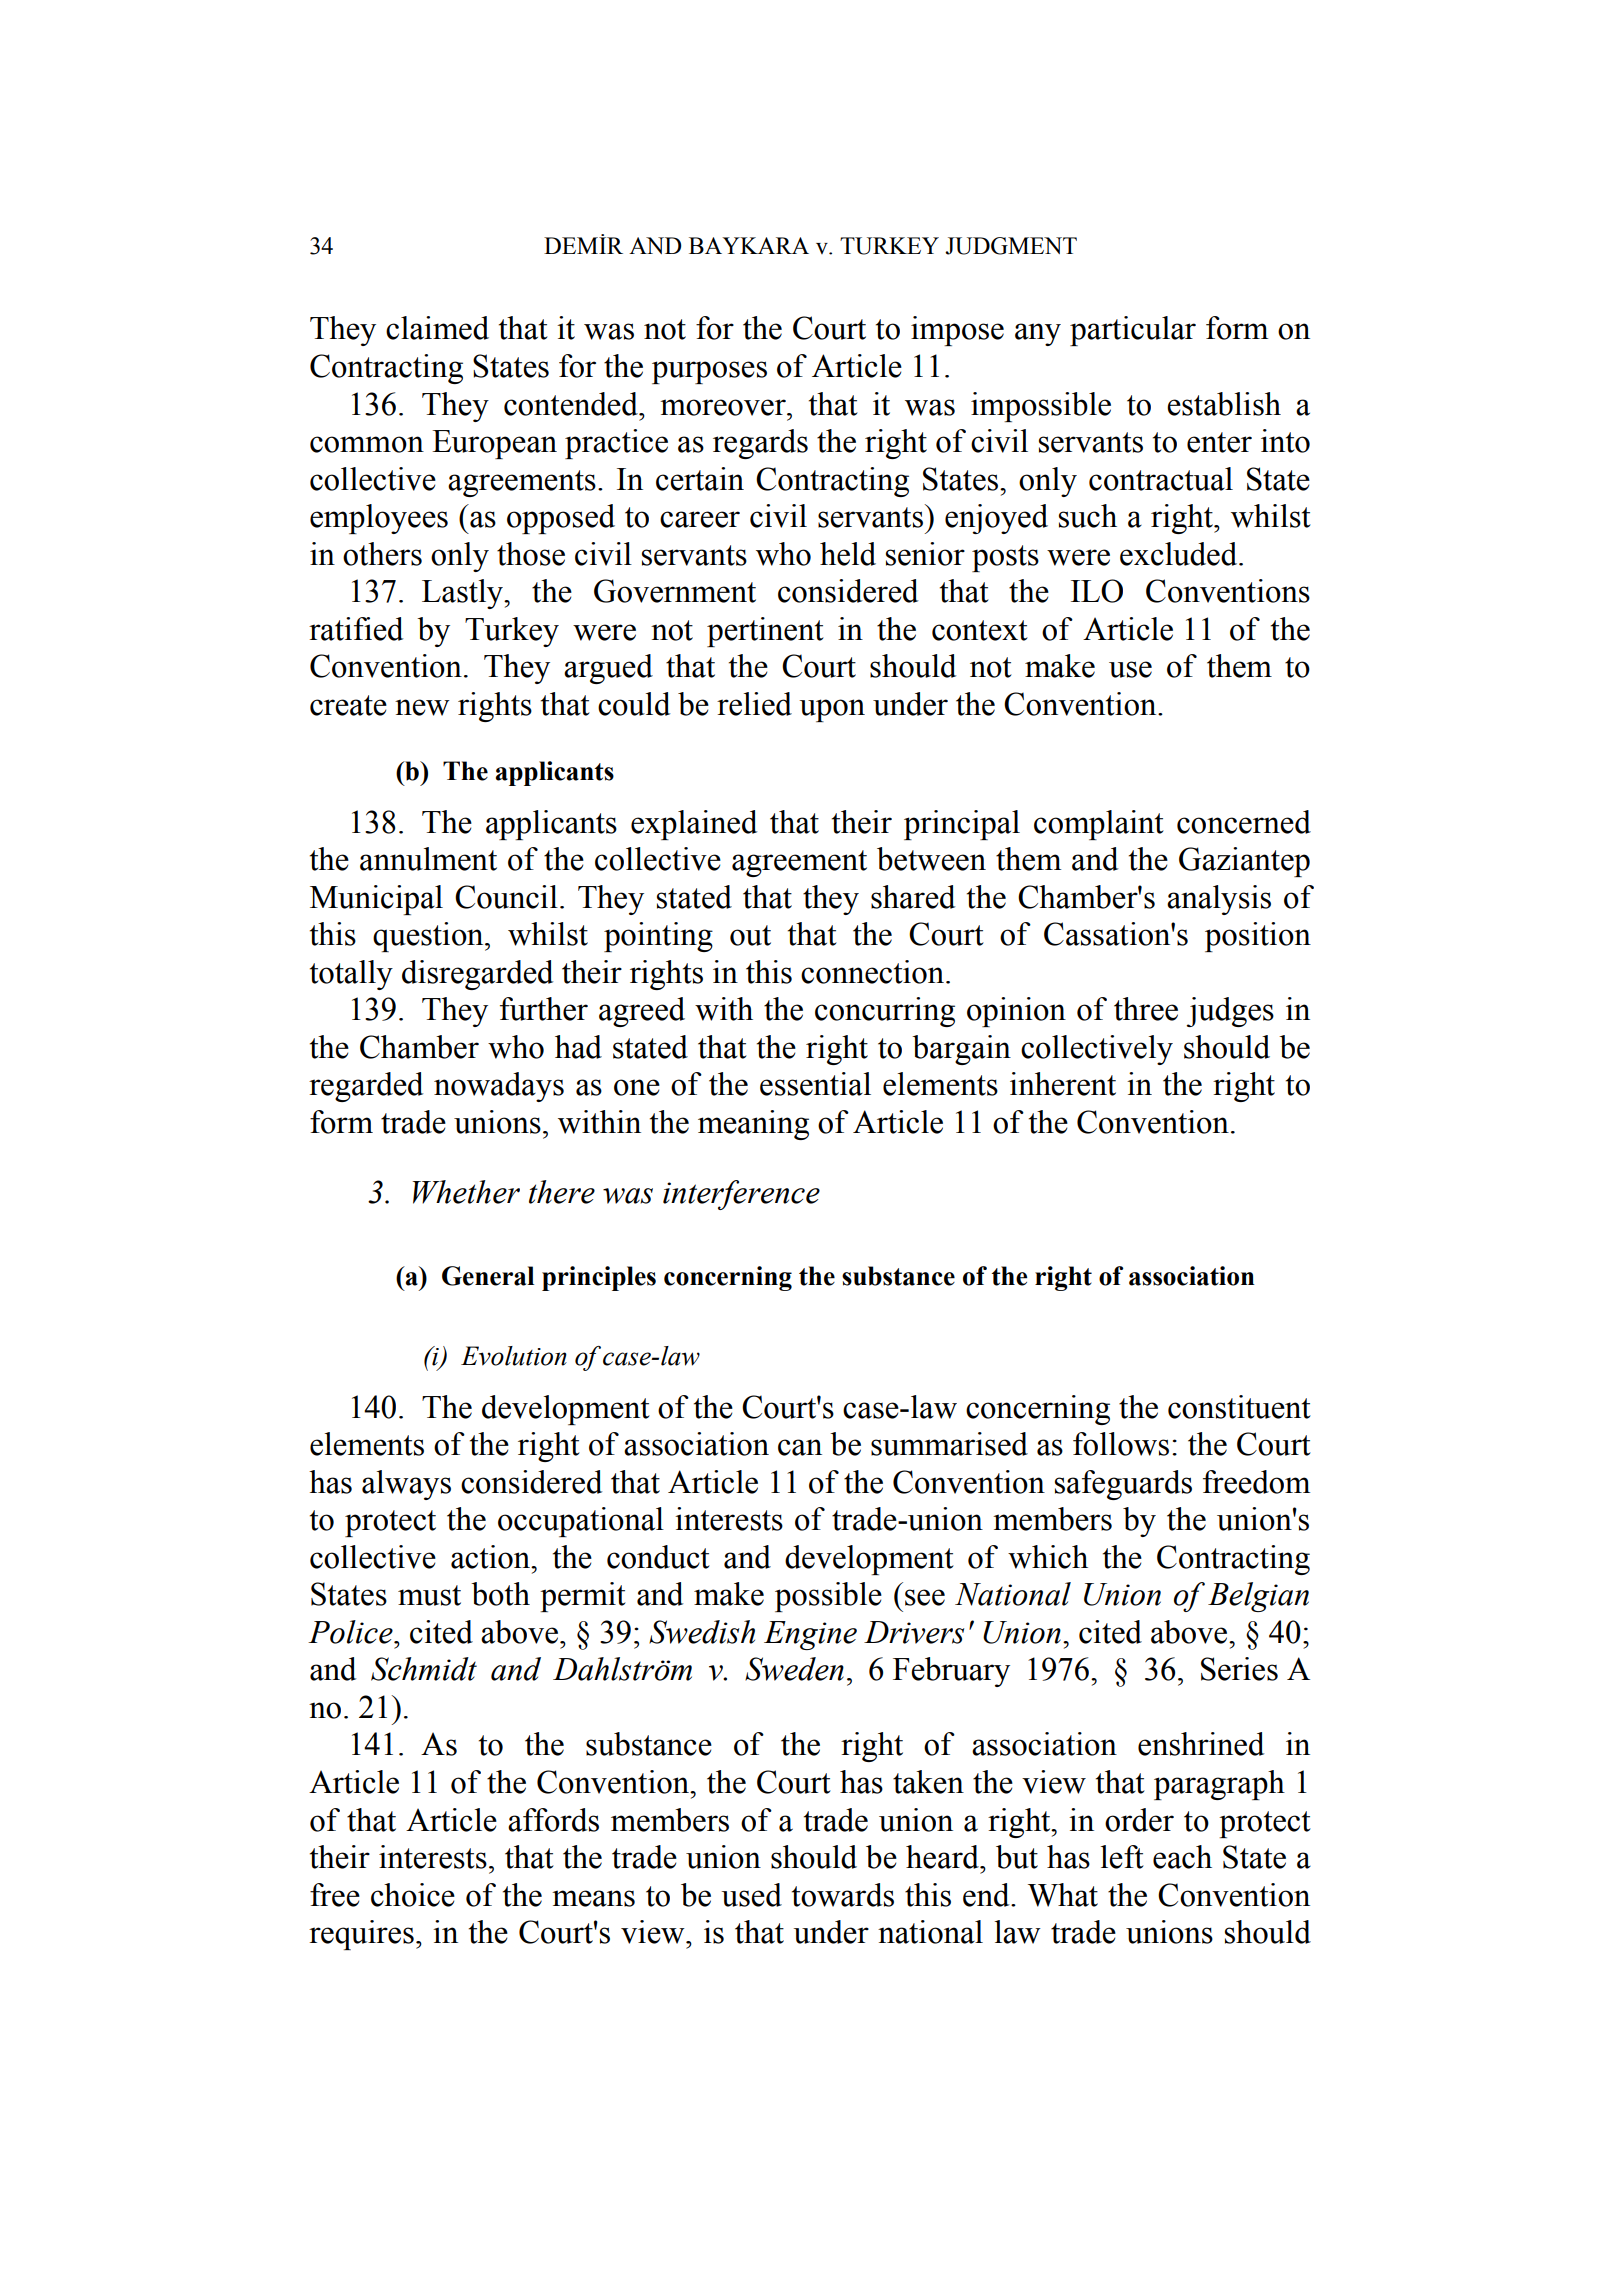  What do you see at coordinates (422, 707) in the page?
I see `new` at bounding box center [422, 707].
